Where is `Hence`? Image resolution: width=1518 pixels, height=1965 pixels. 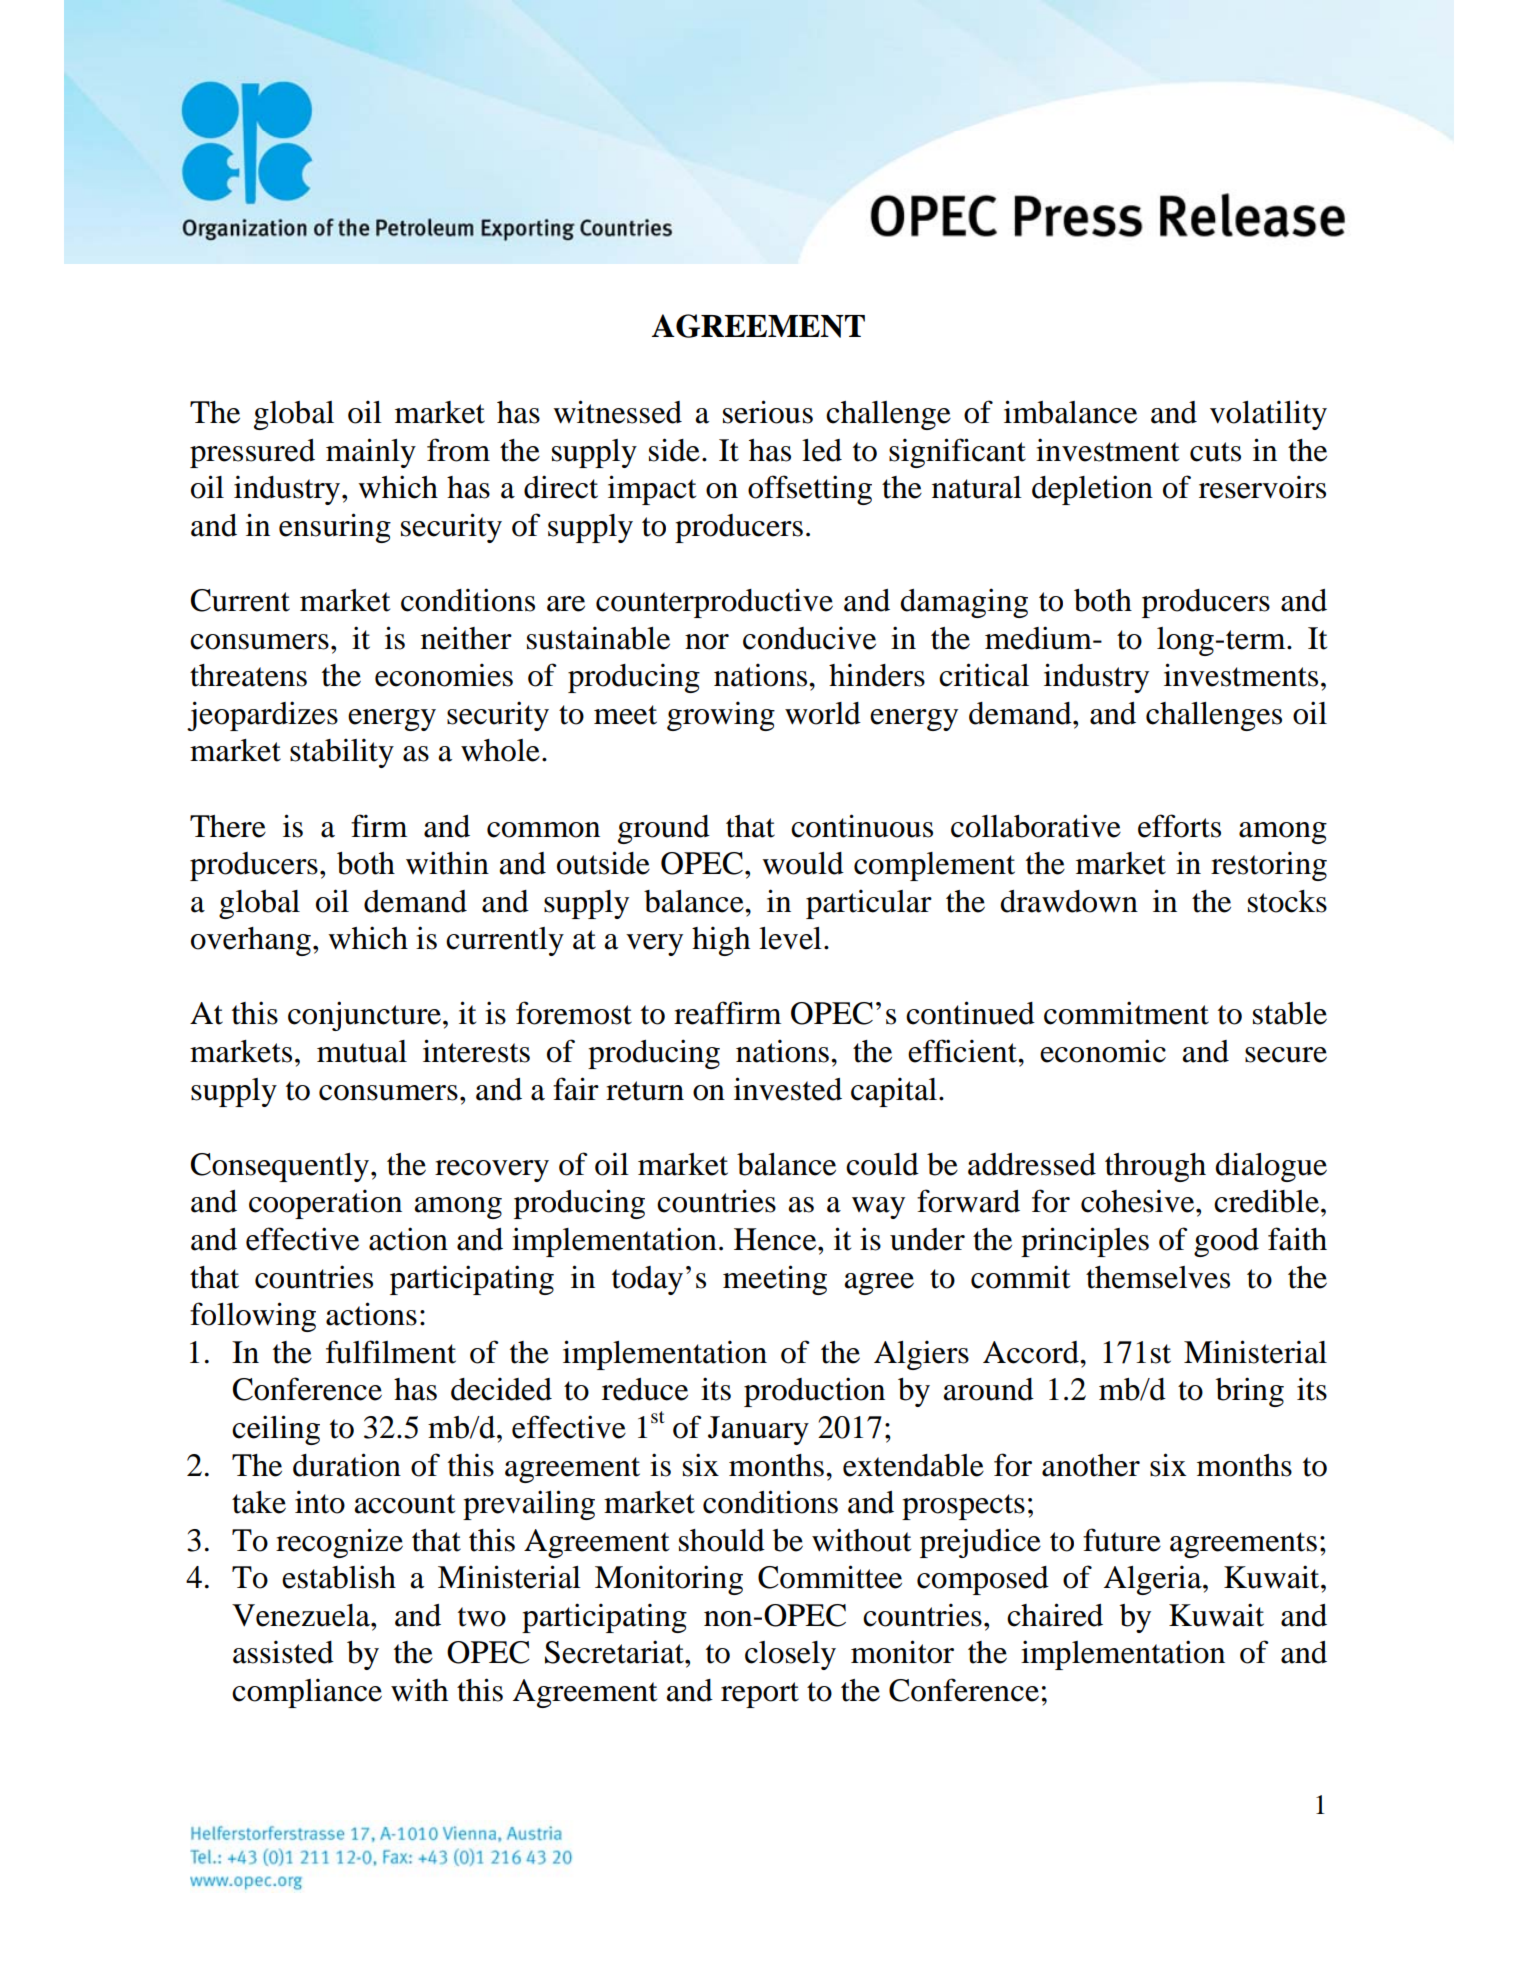 Hence is located at coordinates (776, 1239).
